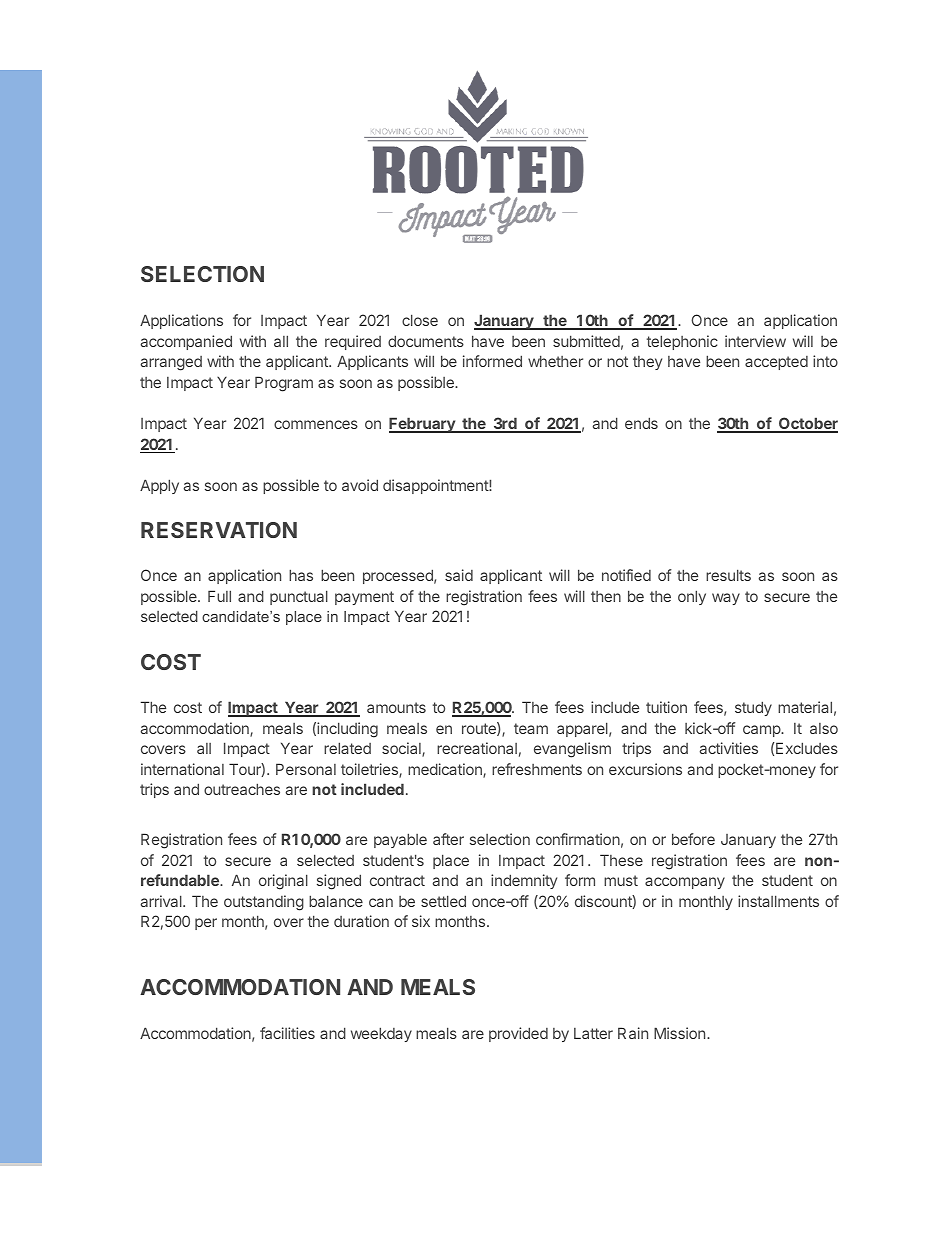 Image resolution: width=952 pixels, height=1233 pixels. I want to click on said, so click(459, 575).
